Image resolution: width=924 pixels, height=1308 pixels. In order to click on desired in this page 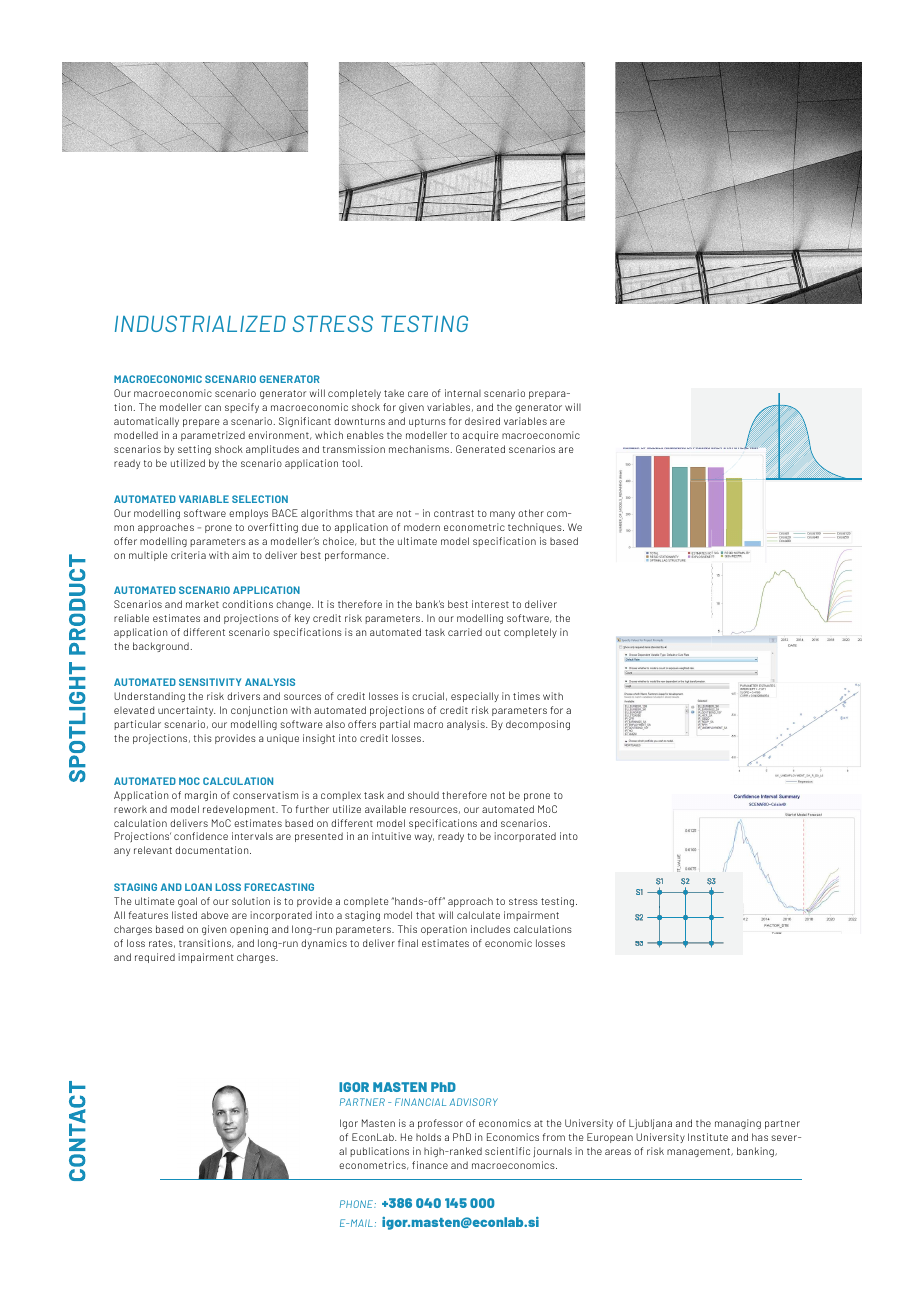, I will do `click(482, 421)`.
